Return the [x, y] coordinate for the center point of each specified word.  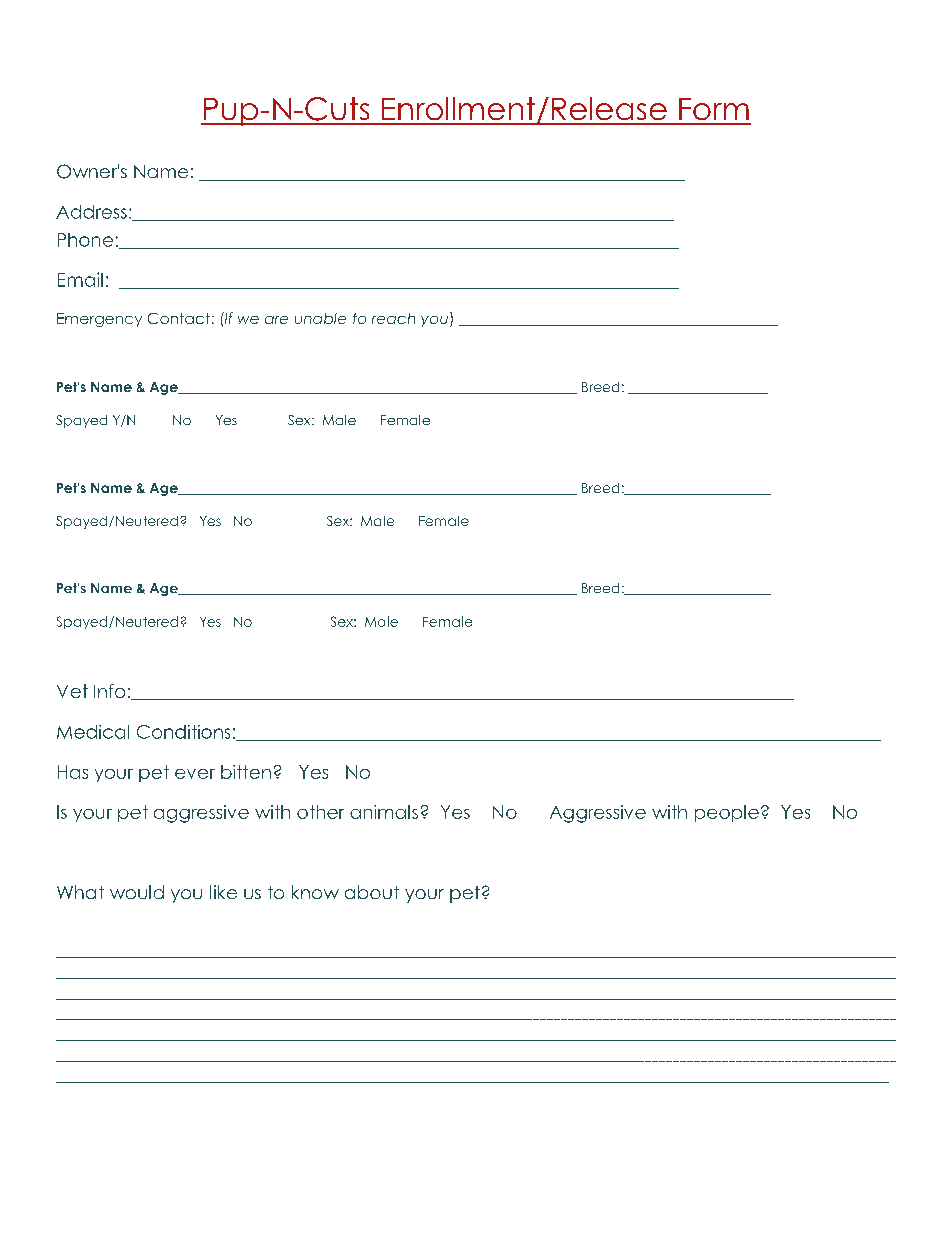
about [372, 892]
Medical [93, 732]
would [137, 892]
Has [73, 772]
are [276, 320]
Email [80, 279]
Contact [179, 318]
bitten [246, 772]
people [727, 813]
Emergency [99, 320]
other [320, 812]
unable [320, 318]
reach [393, 318]
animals [384, 812]
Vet [72, 691]
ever [195, 774]
